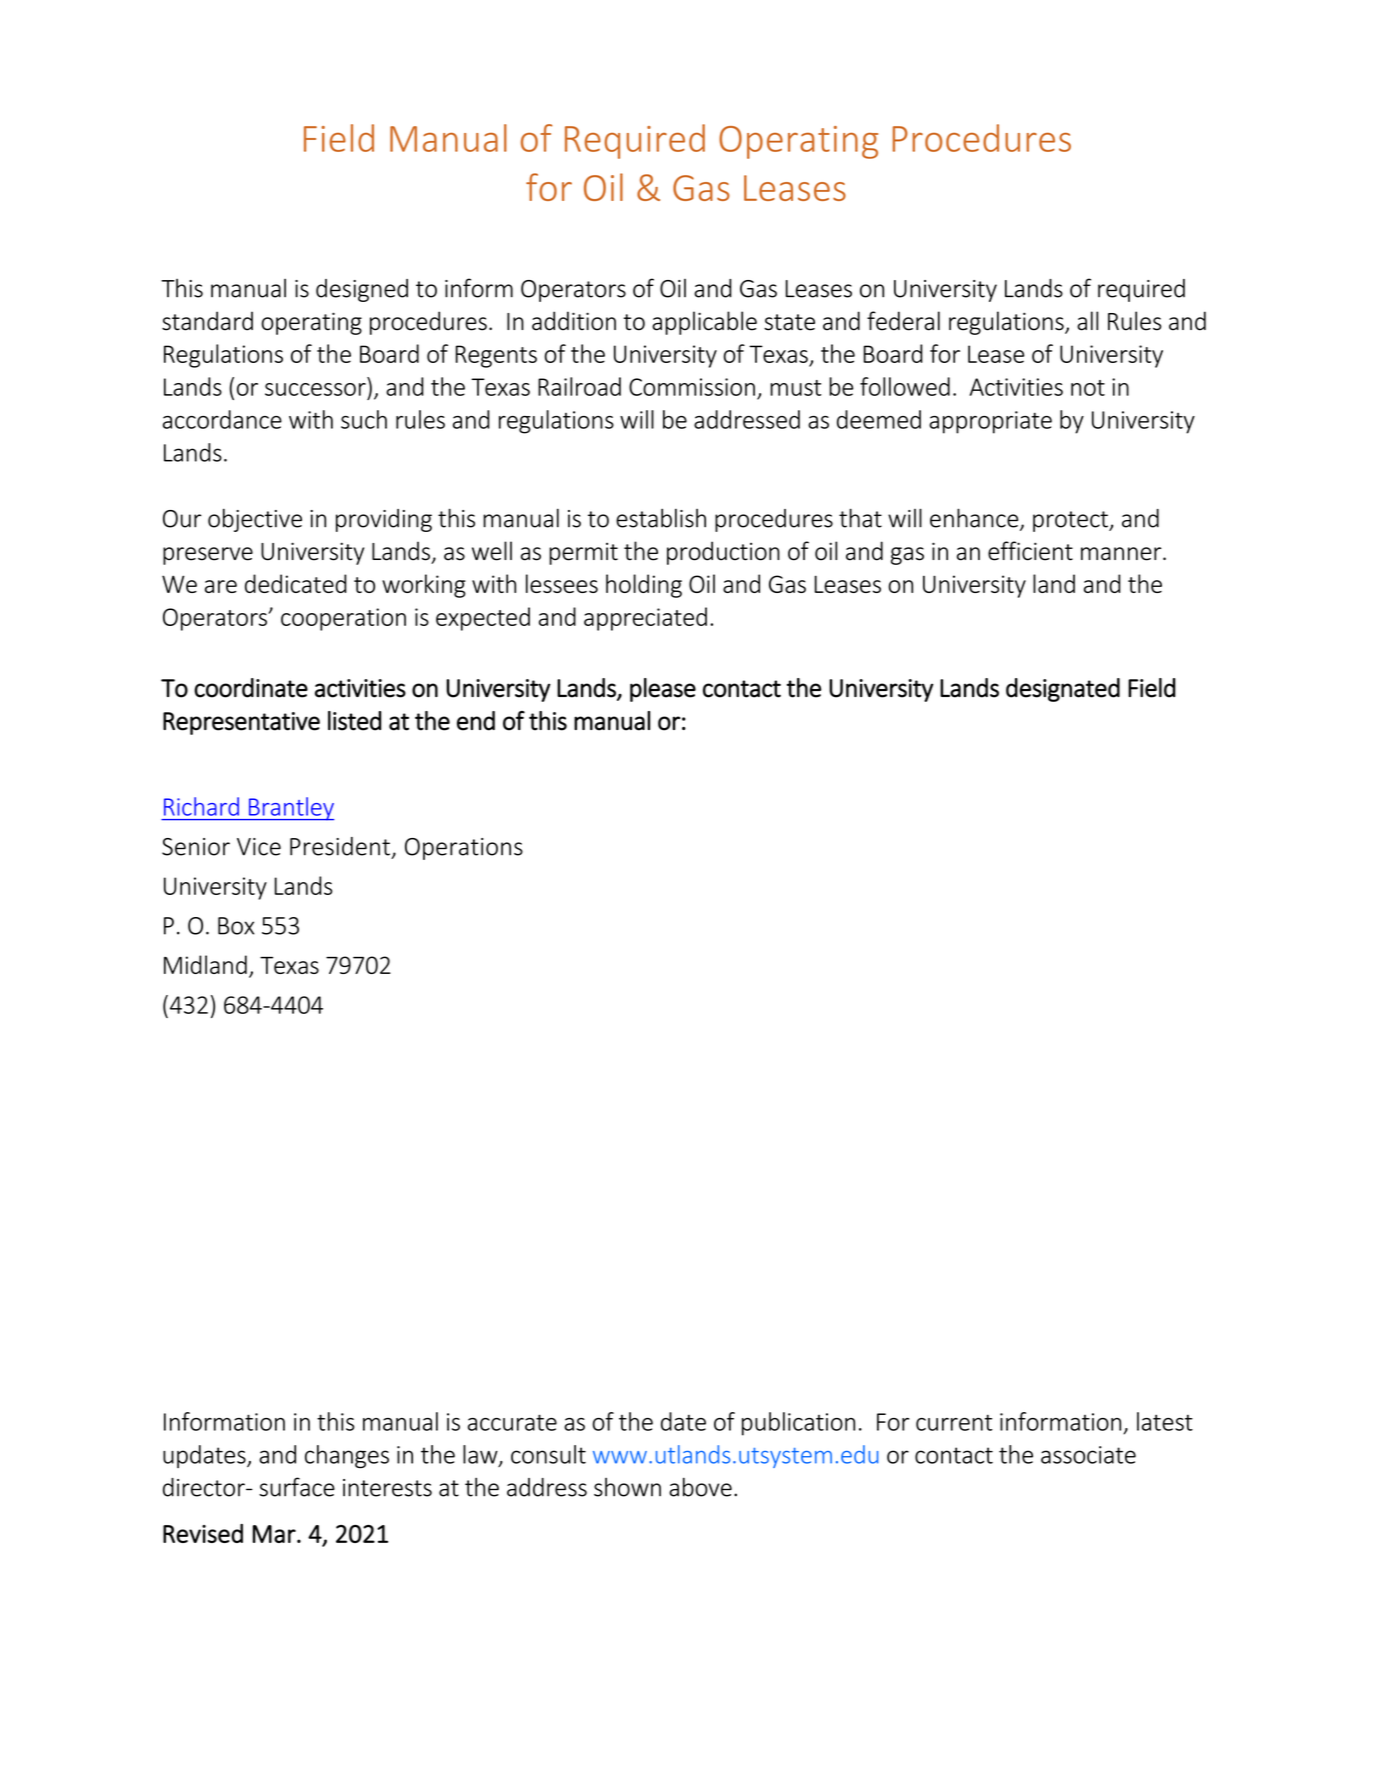 This image has width=1373, height=1777. Describe the element at coordinates (700, 1487) in the image. I see `above` at that location.
